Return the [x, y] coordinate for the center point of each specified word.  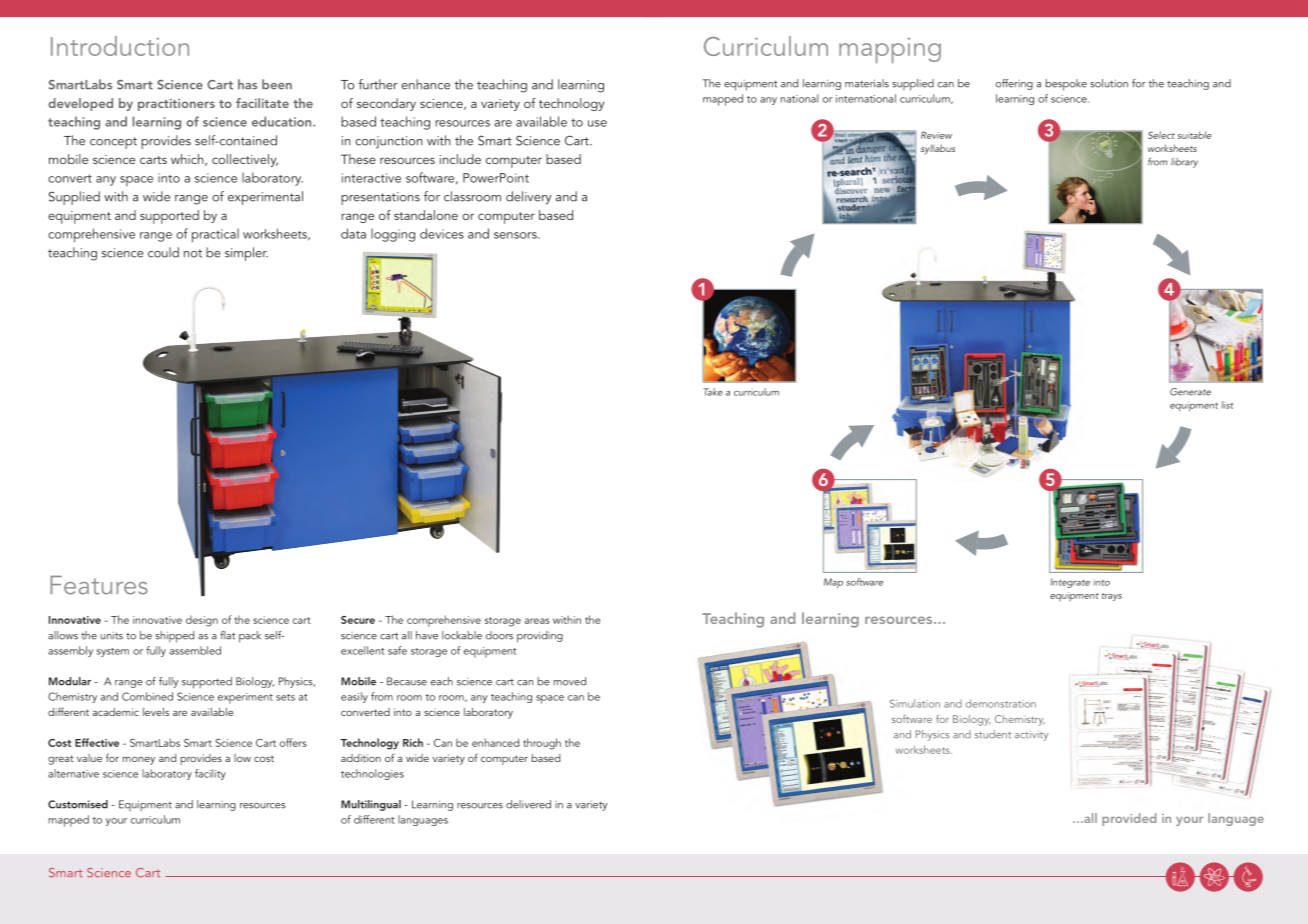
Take [713, 392]
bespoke [1066, 85]
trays [1112, 597]
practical [215, 235]
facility [210, 774]
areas [537, 621]
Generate [1190, 392]
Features [99, 585]
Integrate [1070, 583]
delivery [529, 198]
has [247, 84]
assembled [195, 650]
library [1184, 163]
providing [540, 637]
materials [867, 83]
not [193, 253]
